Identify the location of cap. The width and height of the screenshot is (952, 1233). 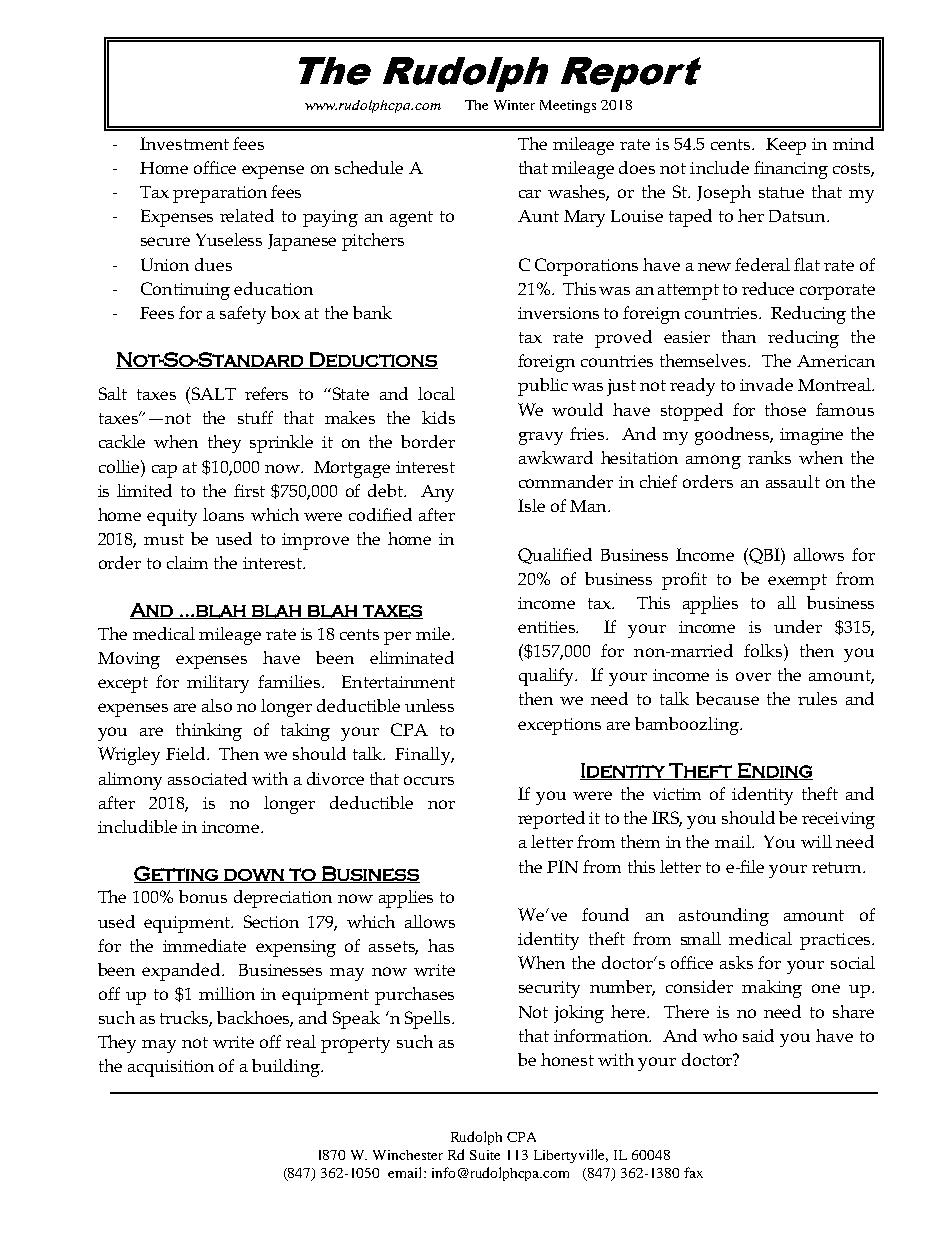
(164, 471).
